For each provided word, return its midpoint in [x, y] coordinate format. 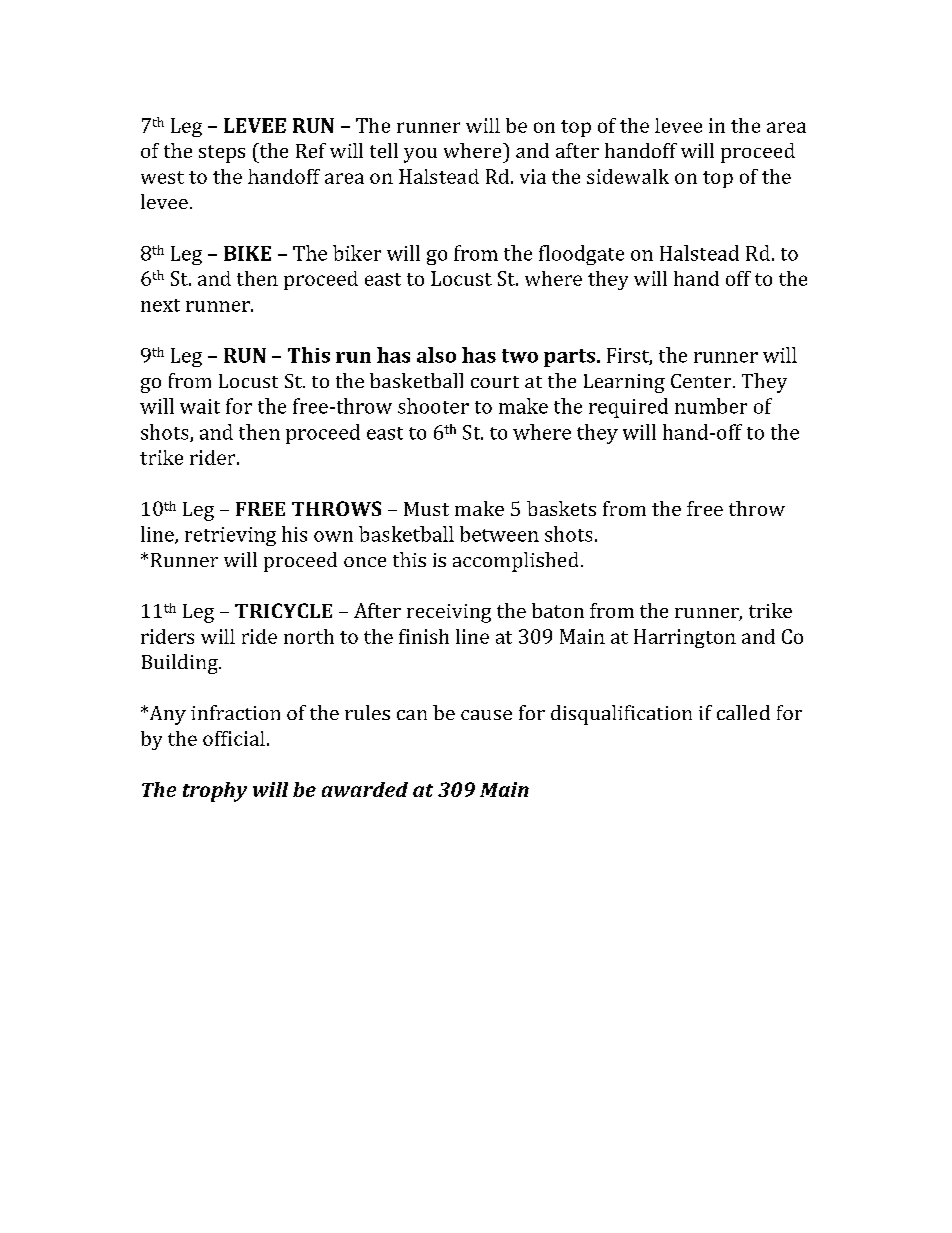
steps [222, 154]
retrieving [230, 536]
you [420, 155]
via [533, 176]
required [628, 408]
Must [426, 509]
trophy [215, 792]
